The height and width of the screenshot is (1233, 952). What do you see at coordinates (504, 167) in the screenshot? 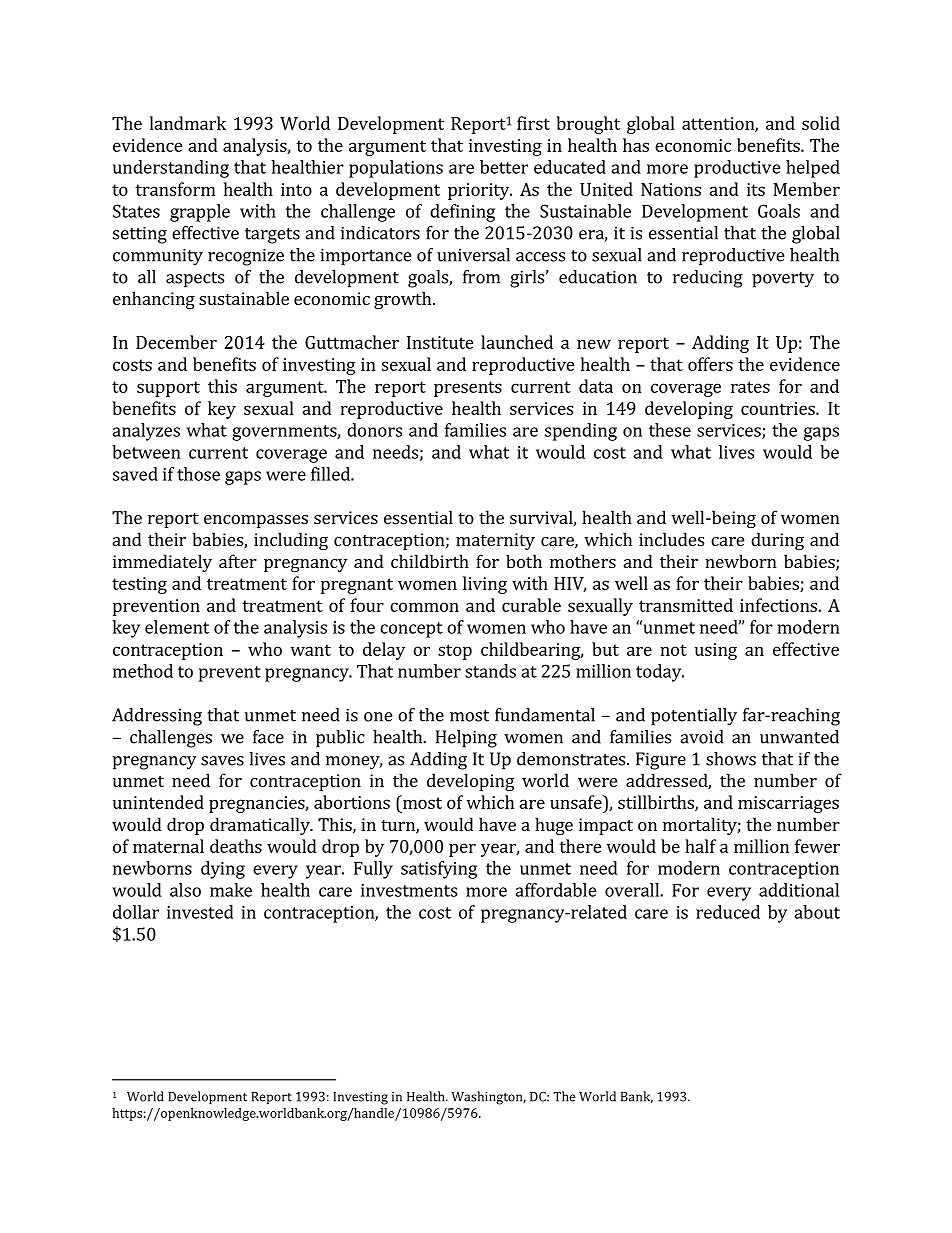
I see `better` at bounding box center [504, 167].
